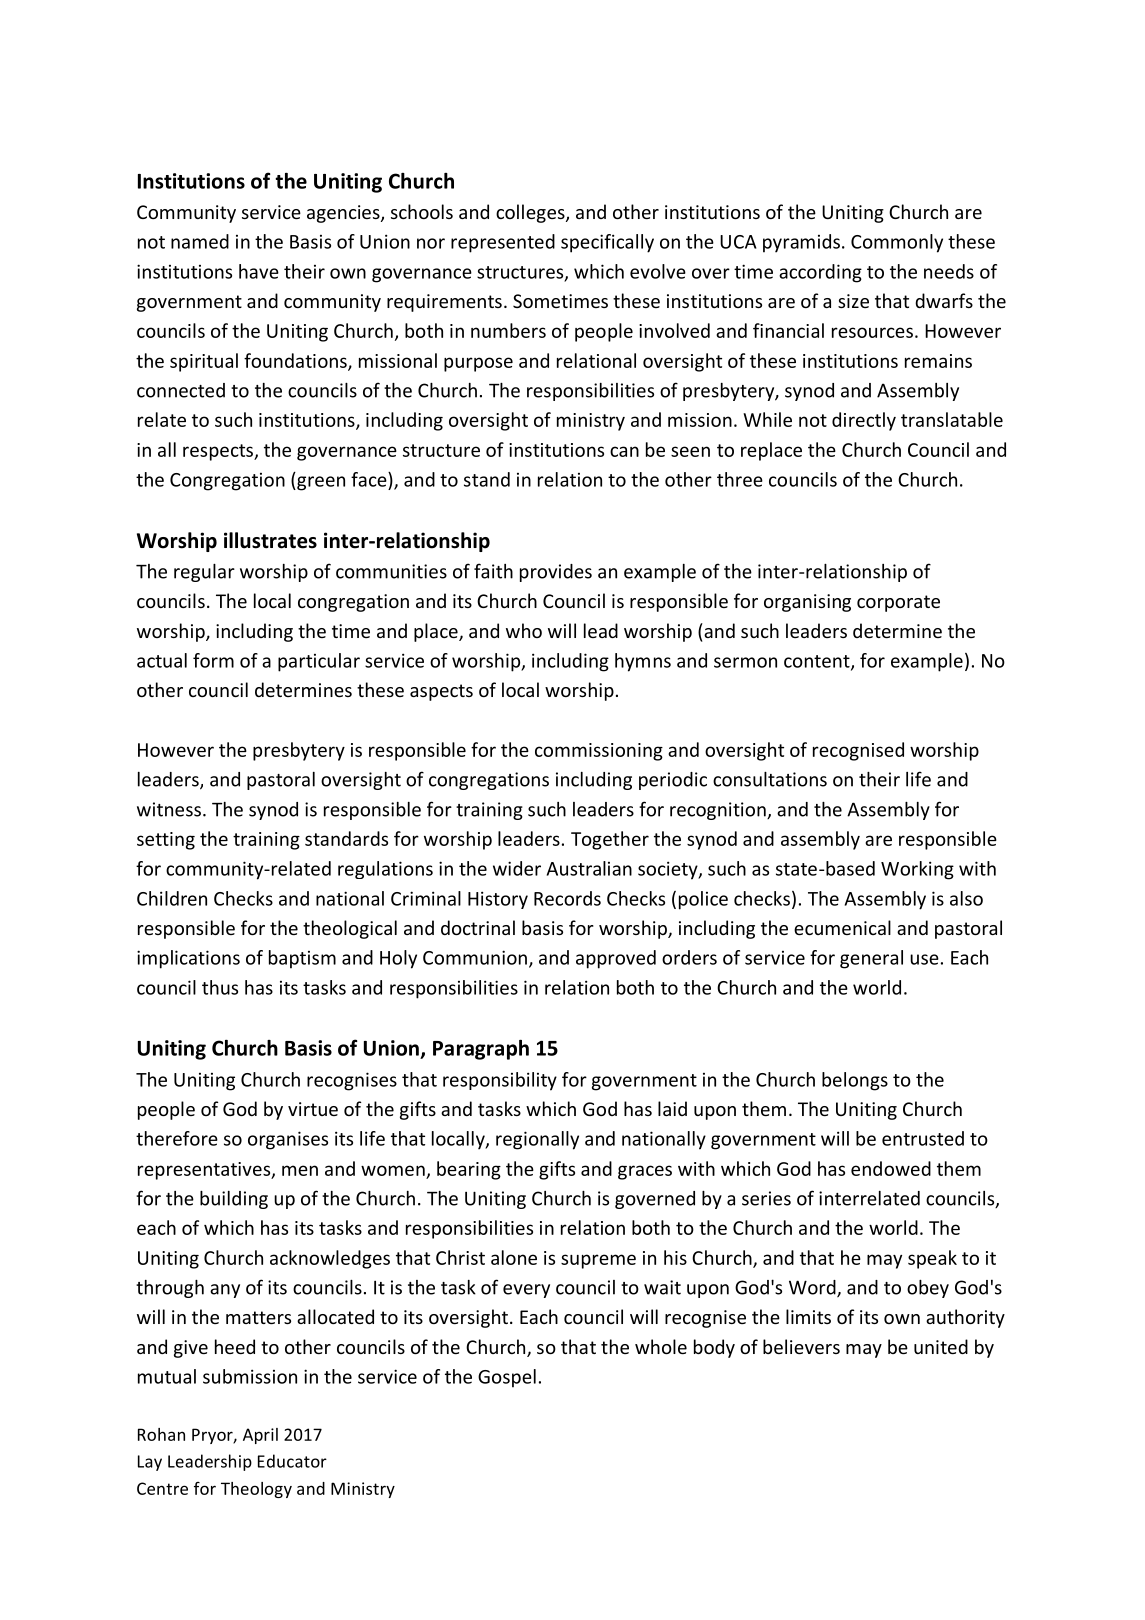  I want to click on thus, so click(220, 987).
